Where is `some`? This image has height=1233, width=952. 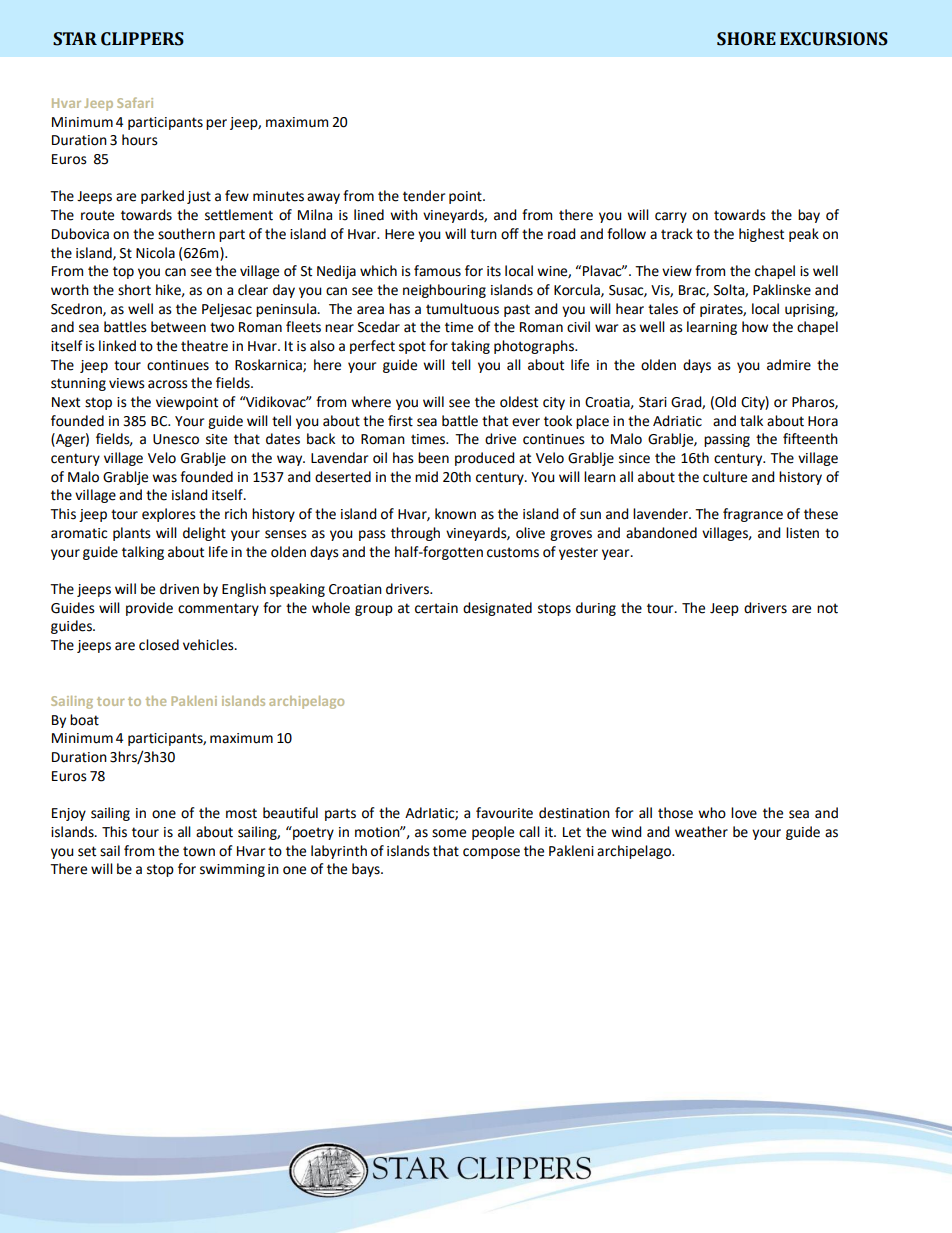 some is located at coordinates (449, 833).
